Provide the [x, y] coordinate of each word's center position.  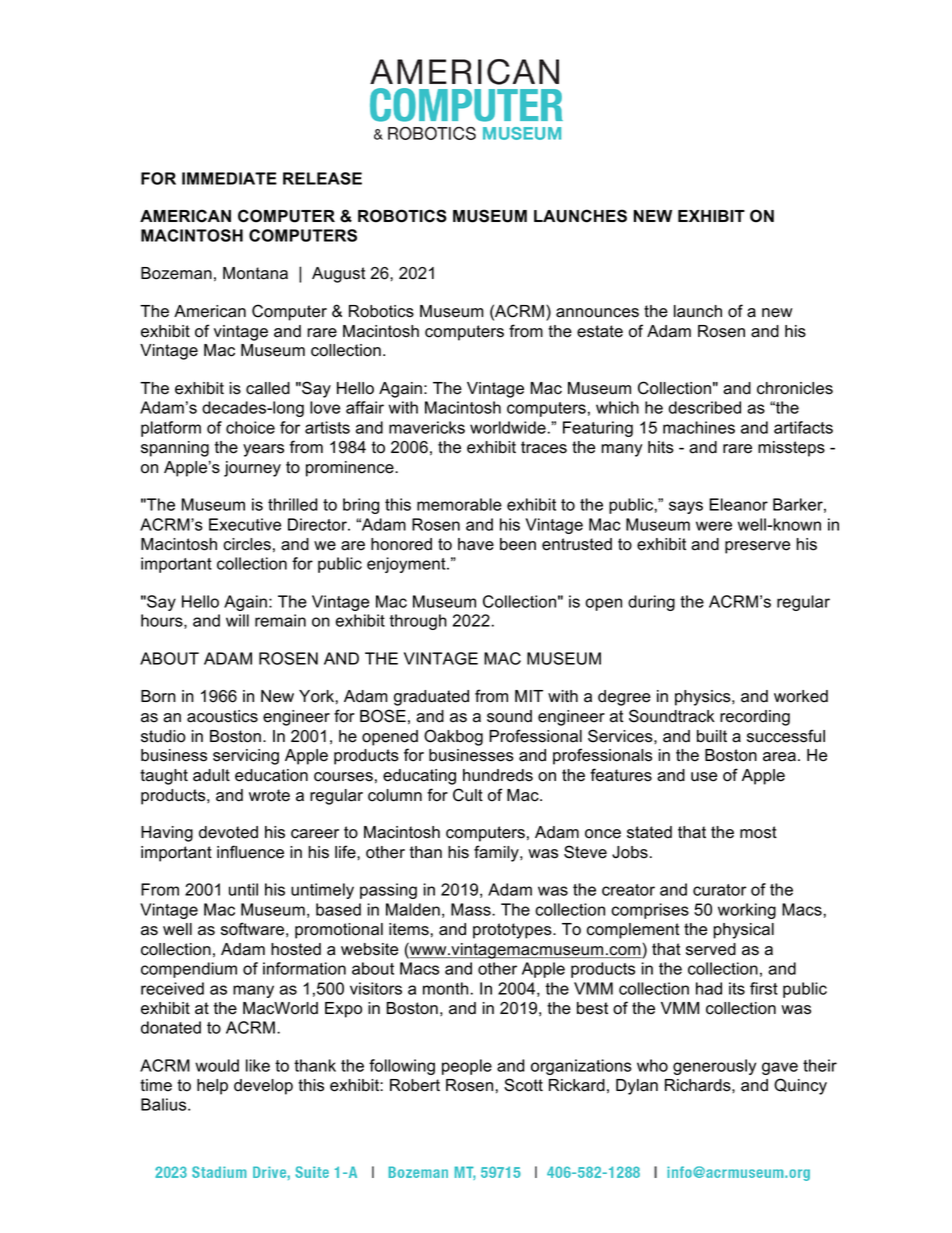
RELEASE [322, 178]
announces [597, 313]
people [467, 1067]
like [258, 1065]
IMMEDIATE [229, 178]
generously [714, 1067]
